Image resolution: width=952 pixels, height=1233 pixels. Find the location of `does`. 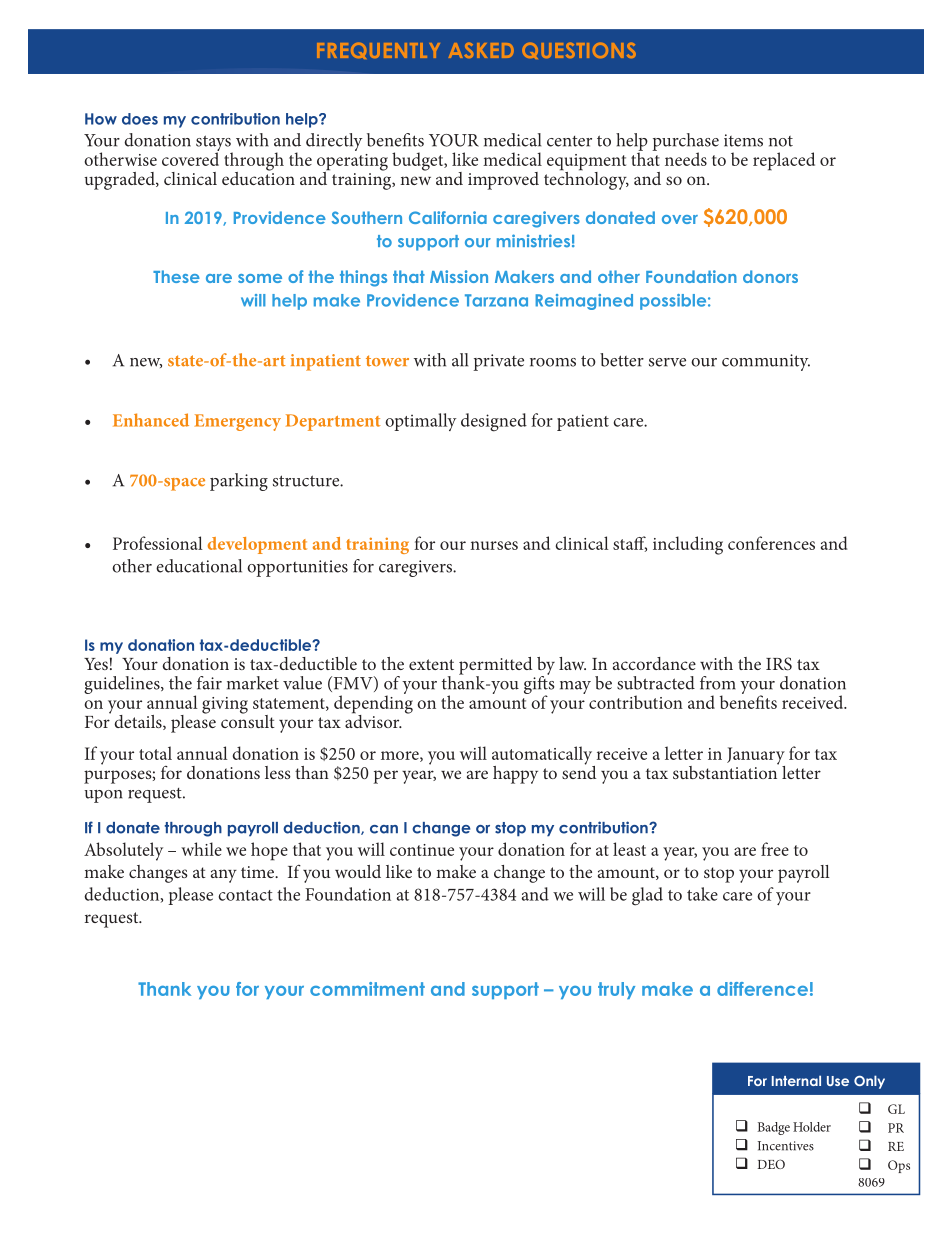

does is located at coordinates (140, 119).
